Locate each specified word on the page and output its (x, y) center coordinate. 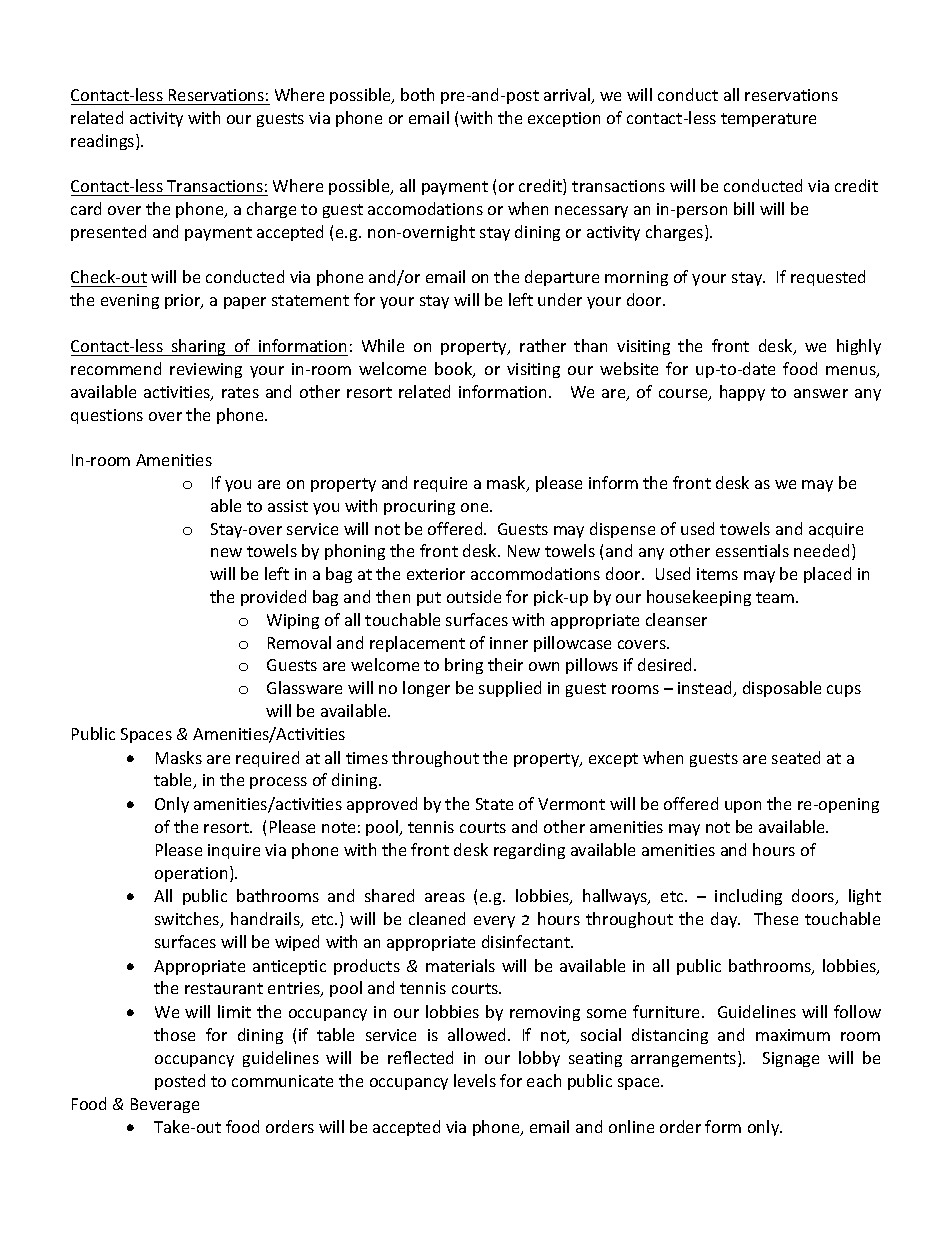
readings (104, 142)
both (417, 94)
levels (475, 1080)
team (776, 597)
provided (273, 598)
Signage (791, 1059)
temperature (768, 120)
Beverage (165, 1105)
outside (474, 596)
